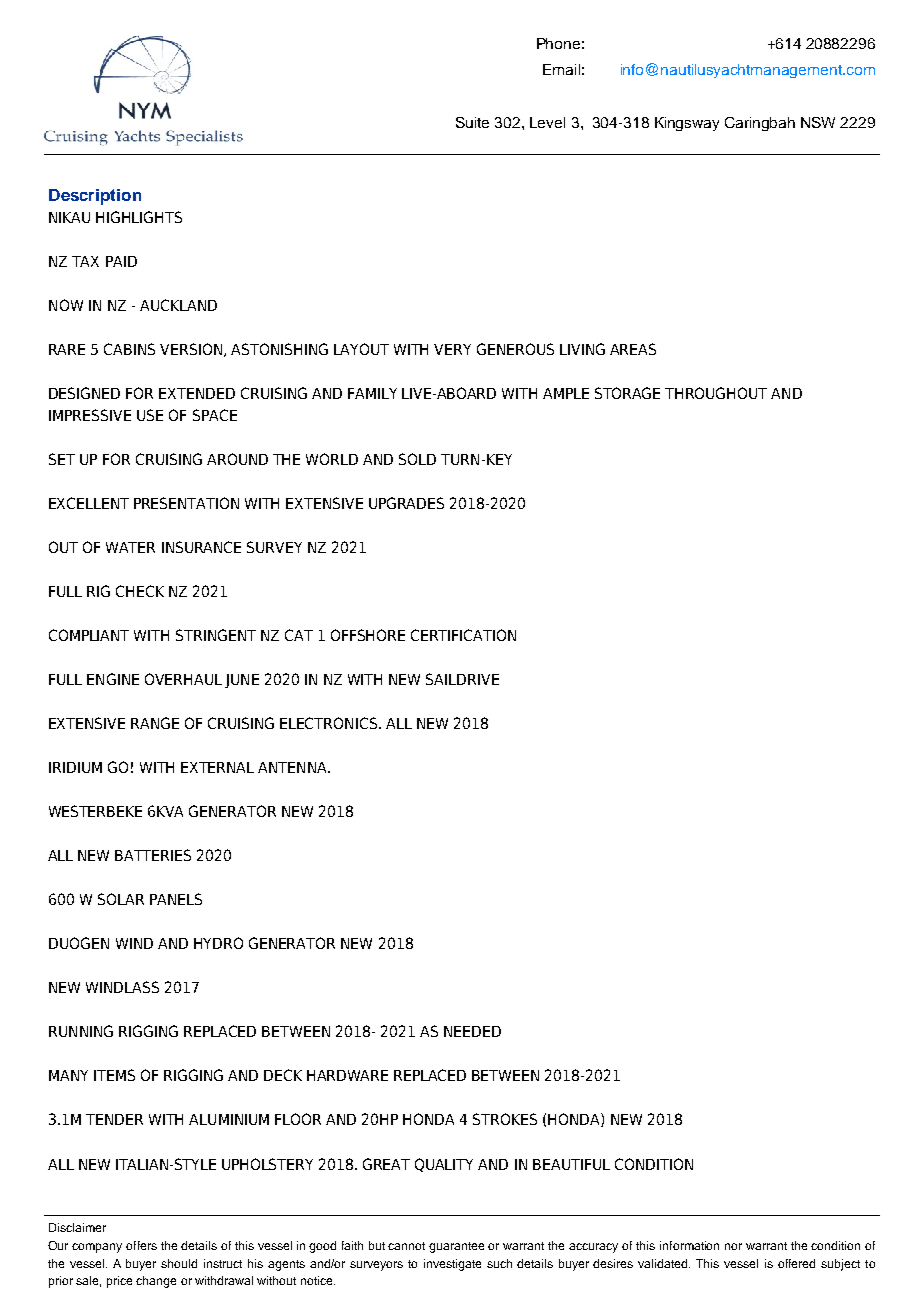 This document has height=1308, width=924. Describe the element at coordinates (141, 1245) in the document. I see `offers` at that location.
